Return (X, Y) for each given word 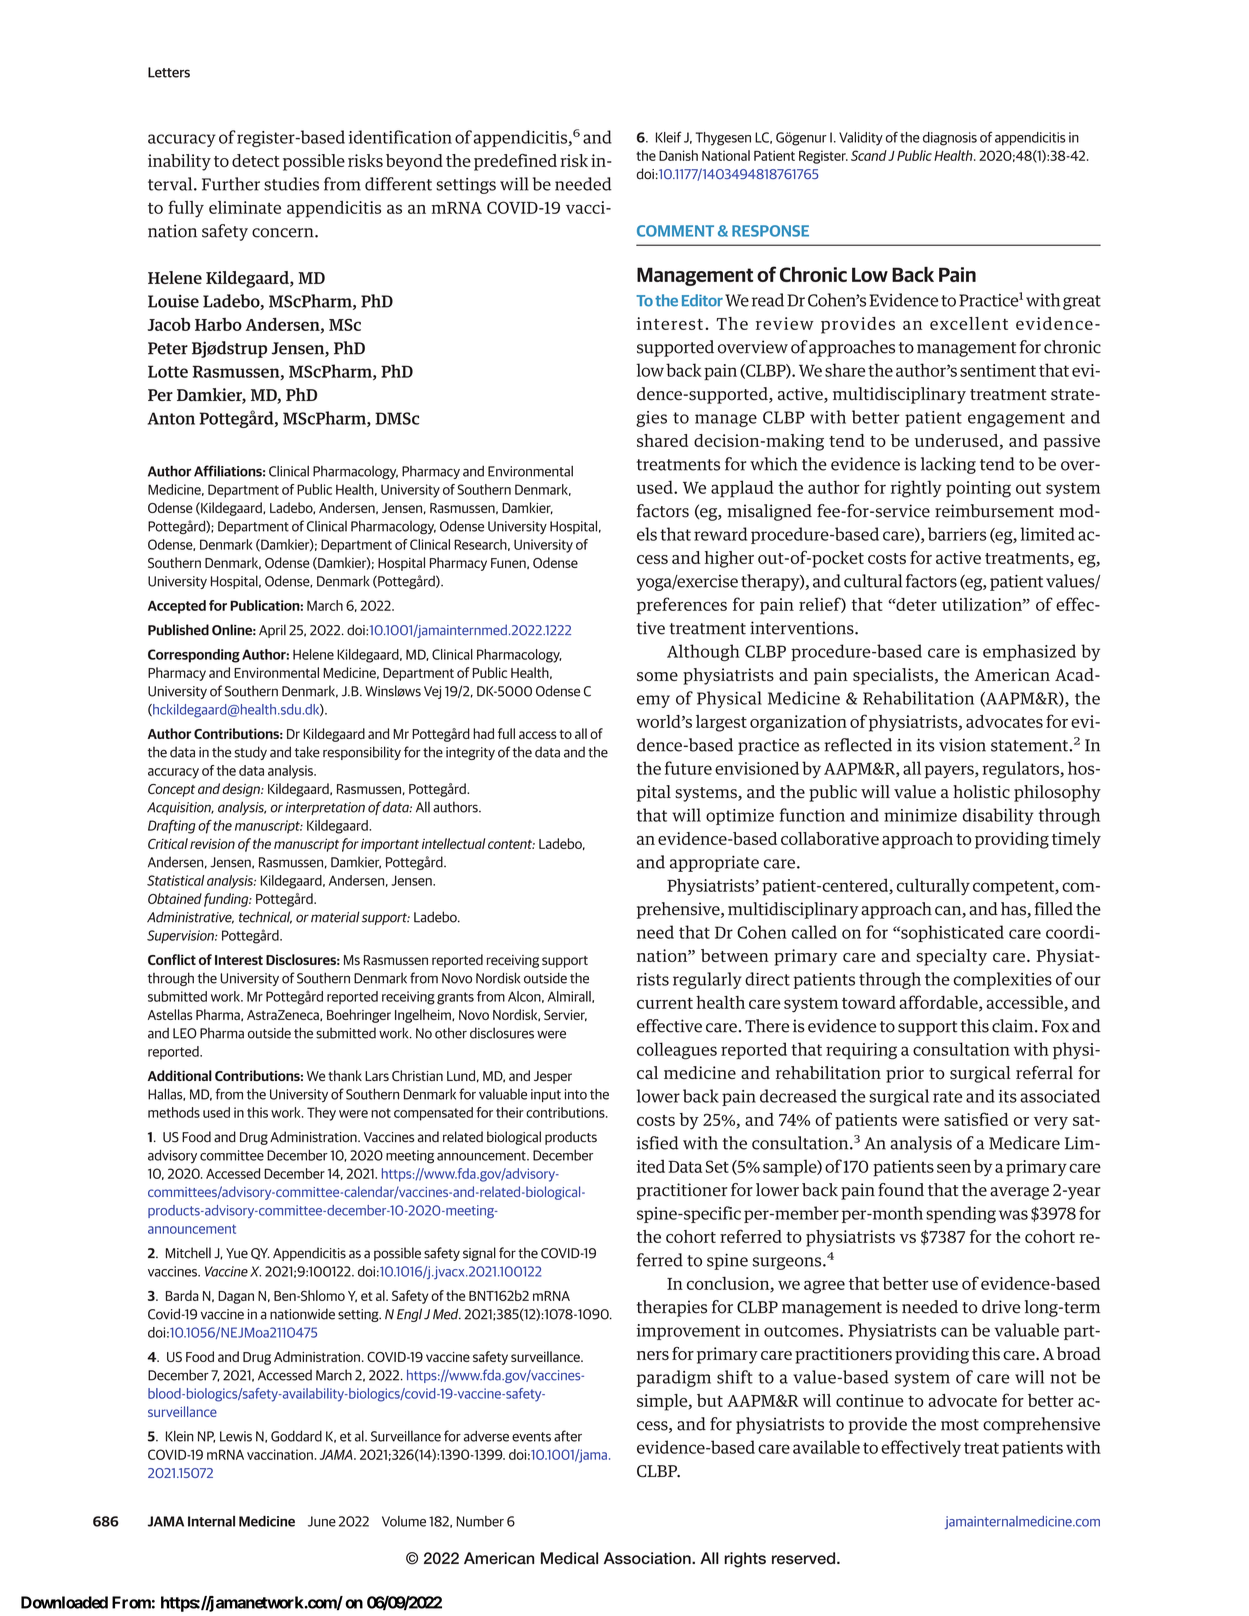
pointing (978, 489)
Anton (171, 418)
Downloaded (64, 1602)
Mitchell (188, 1253)
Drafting (172, 827)
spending (961, 1214)
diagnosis (950, 139)
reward (720, 534)
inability (179, 162)
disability (998, 816)
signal (479, 1254)
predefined (515, 162)
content (511, 844)
